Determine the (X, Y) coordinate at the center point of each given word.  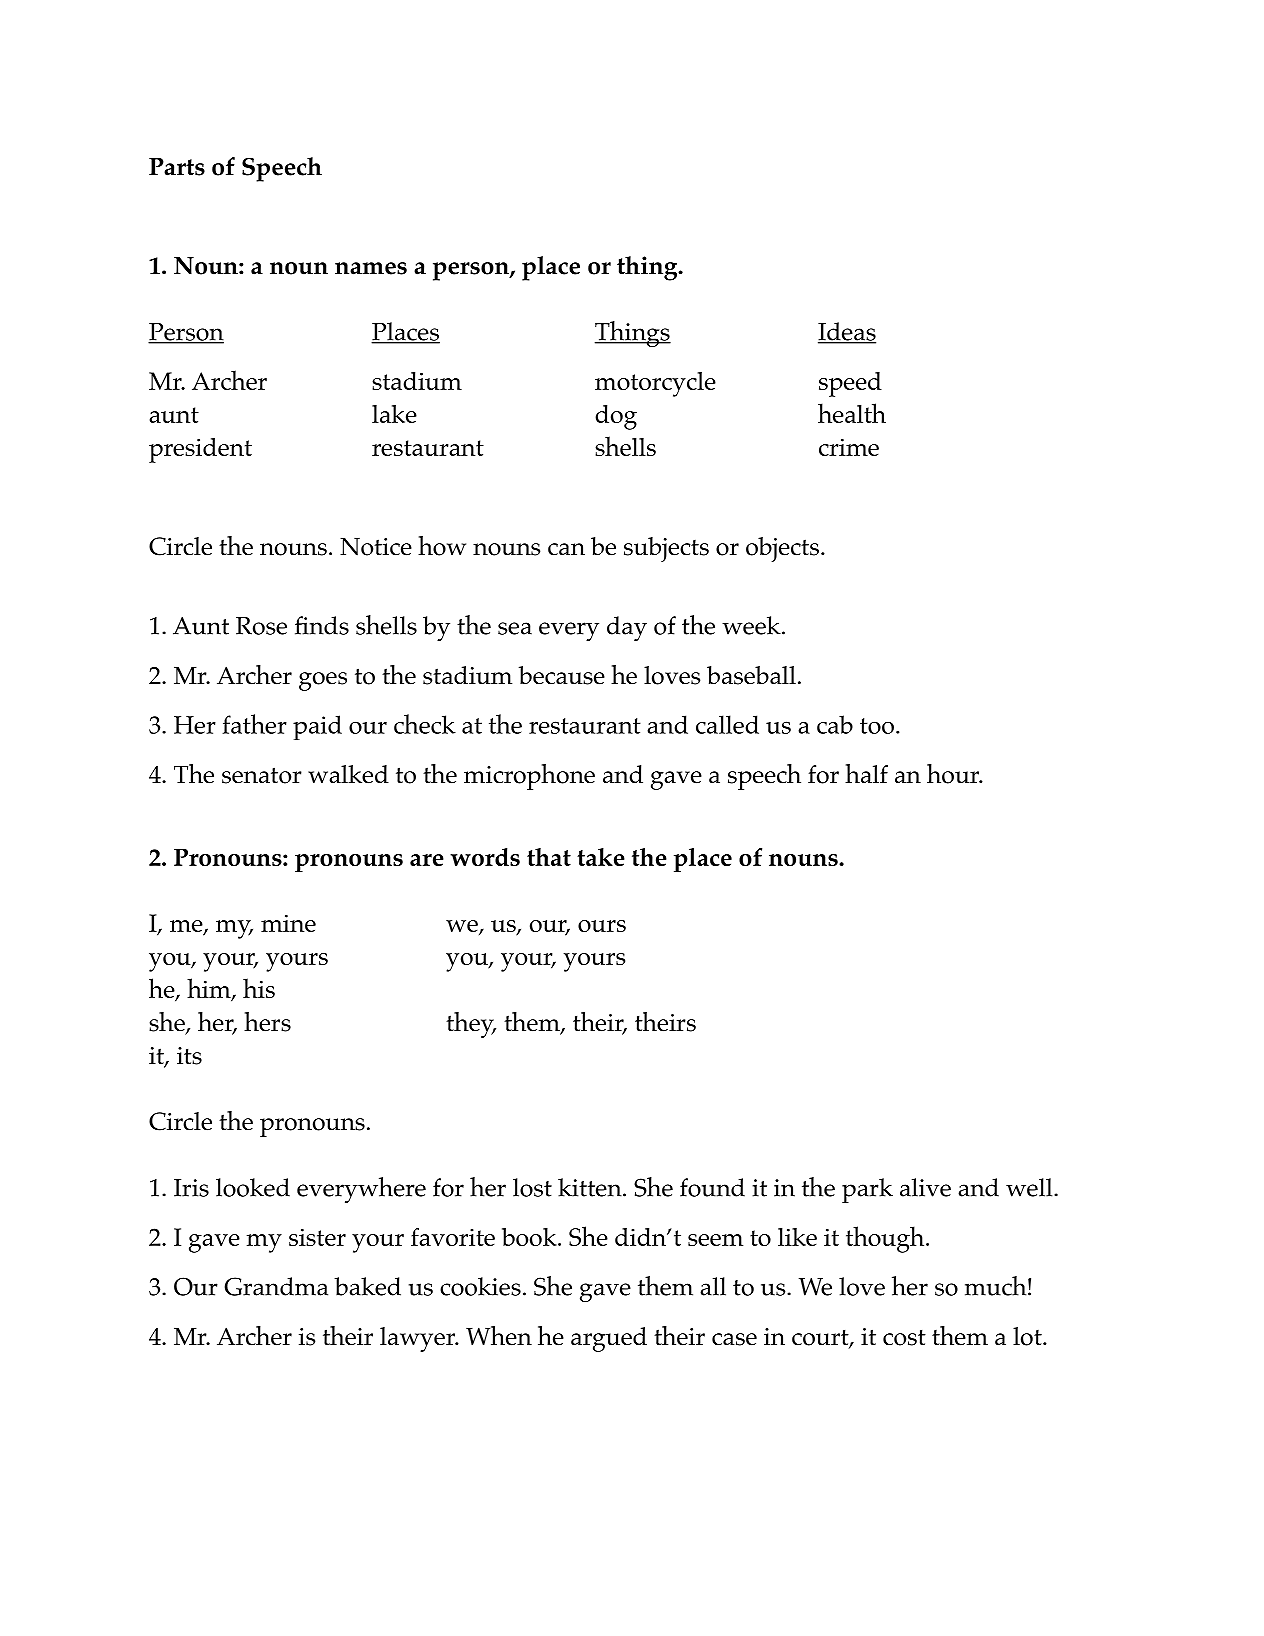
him (210, 989)
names (371, 268)
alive (925, 1187)
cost (904, 1338)
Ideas (847, 332)
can (566, 549)
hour (954, 774)
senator (262, 775)
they (471, 1025)
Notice (376, 547)
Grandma (276, 1286)
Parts (177, 167)
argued (609, 1339)
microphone (529, 777)
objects (782, 549)
